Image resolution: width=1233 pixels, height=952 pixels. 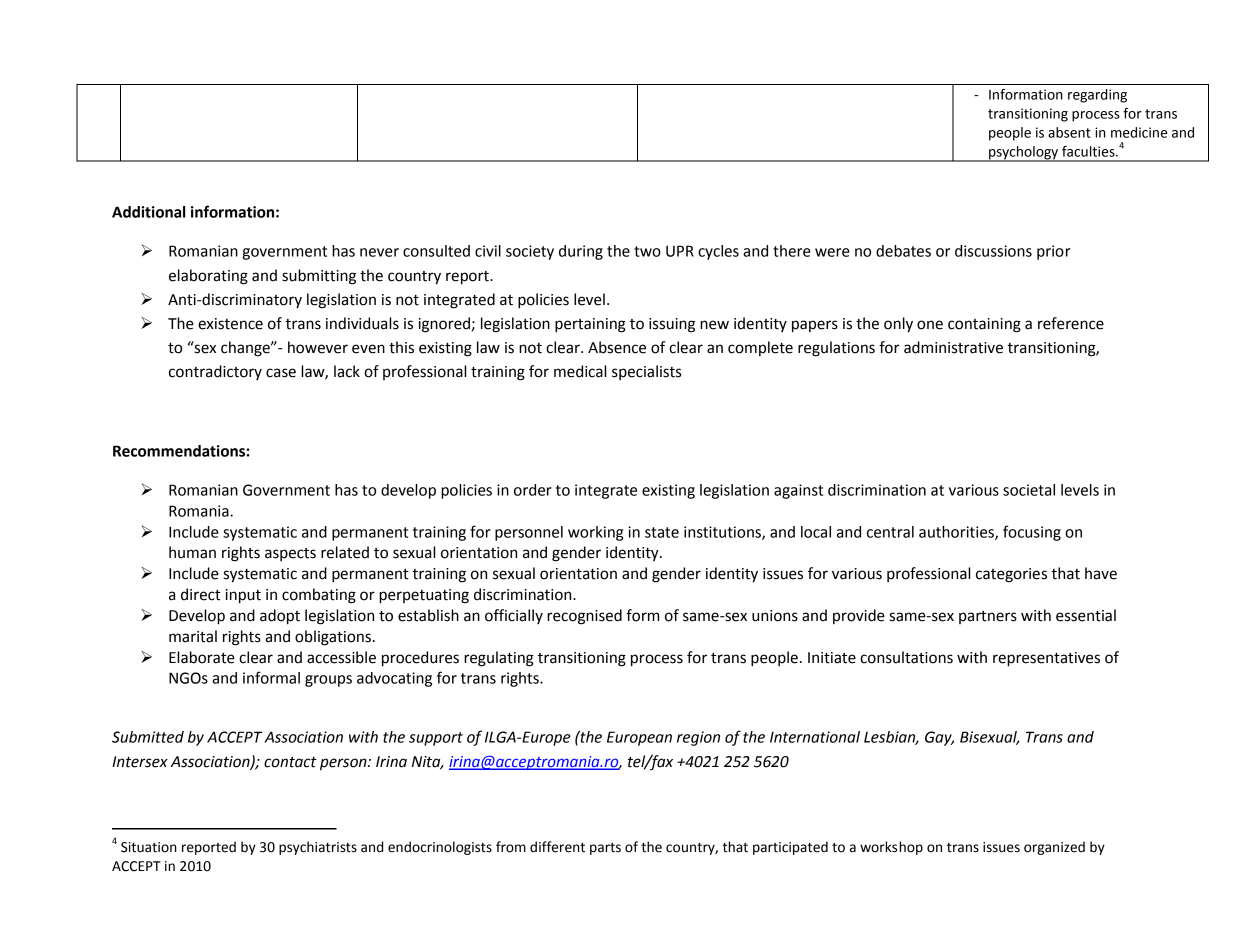 What do you see at coordinates (149, 212) in the image?
I see `Additional` at bounding box center [149, 212].
